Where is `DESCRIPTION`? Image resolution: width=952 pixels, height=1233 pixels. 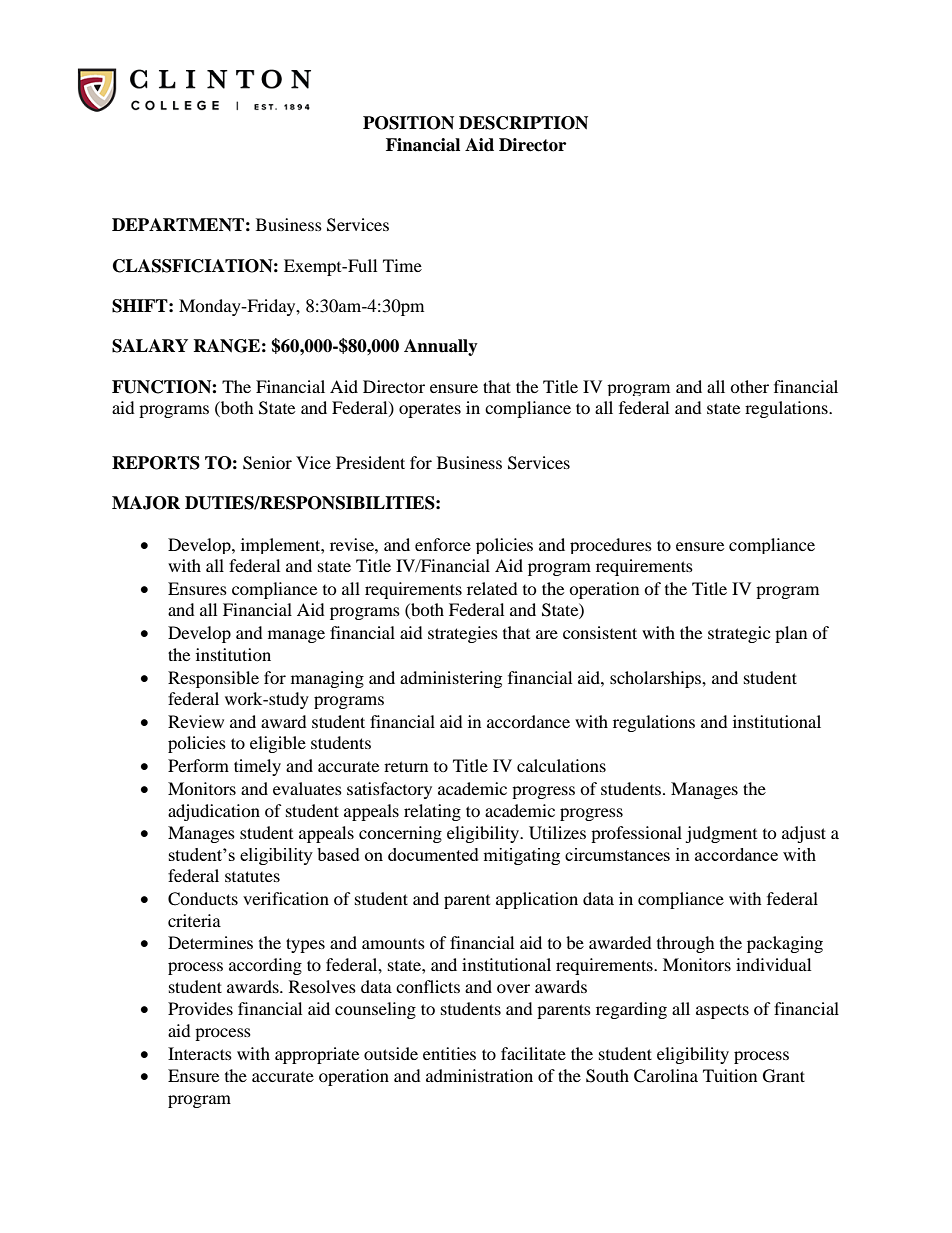 DESCRIPTION is located at coordinates (523, 123).
